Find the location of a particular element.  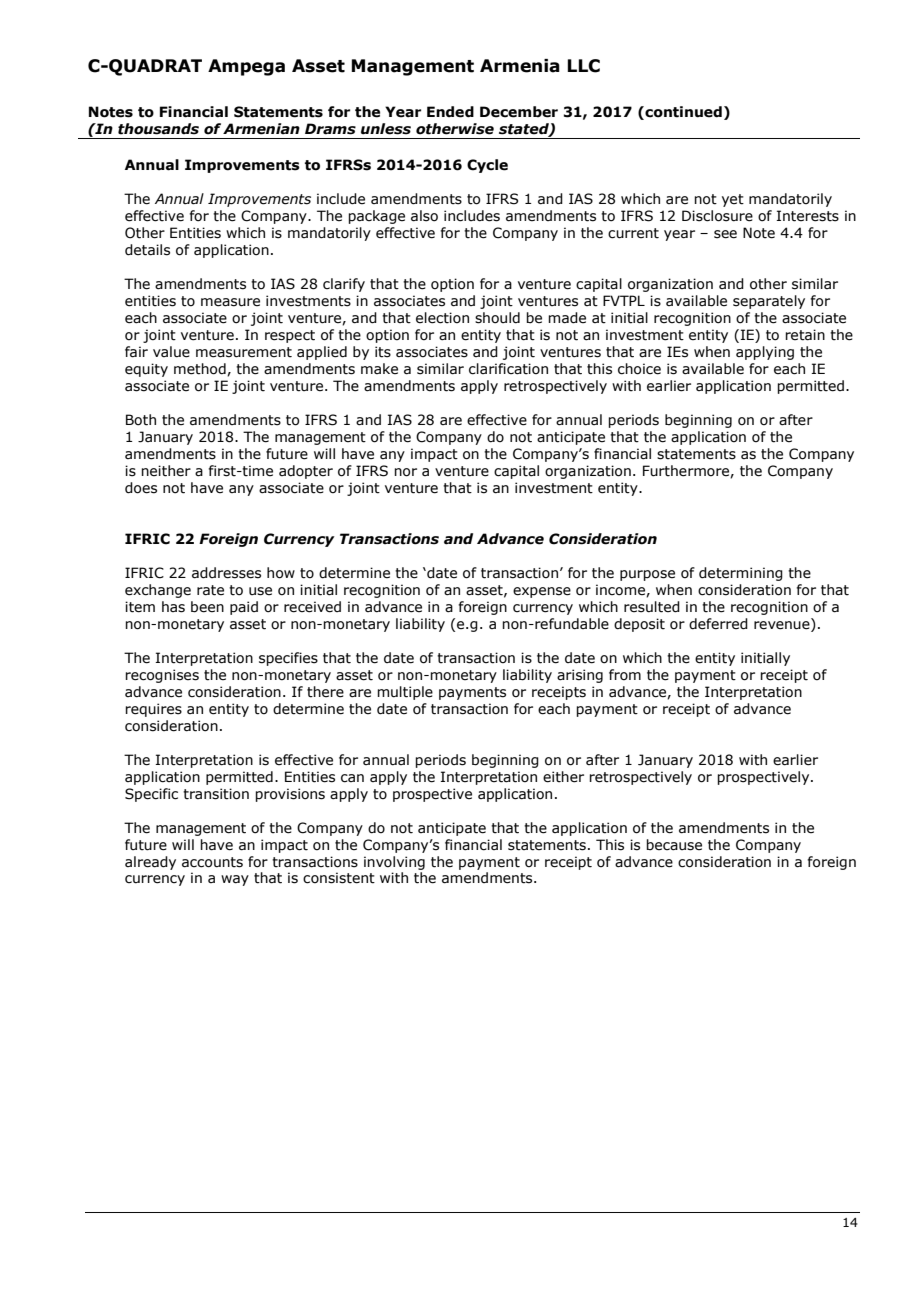

accounts is located at coordinates (212, 862).
